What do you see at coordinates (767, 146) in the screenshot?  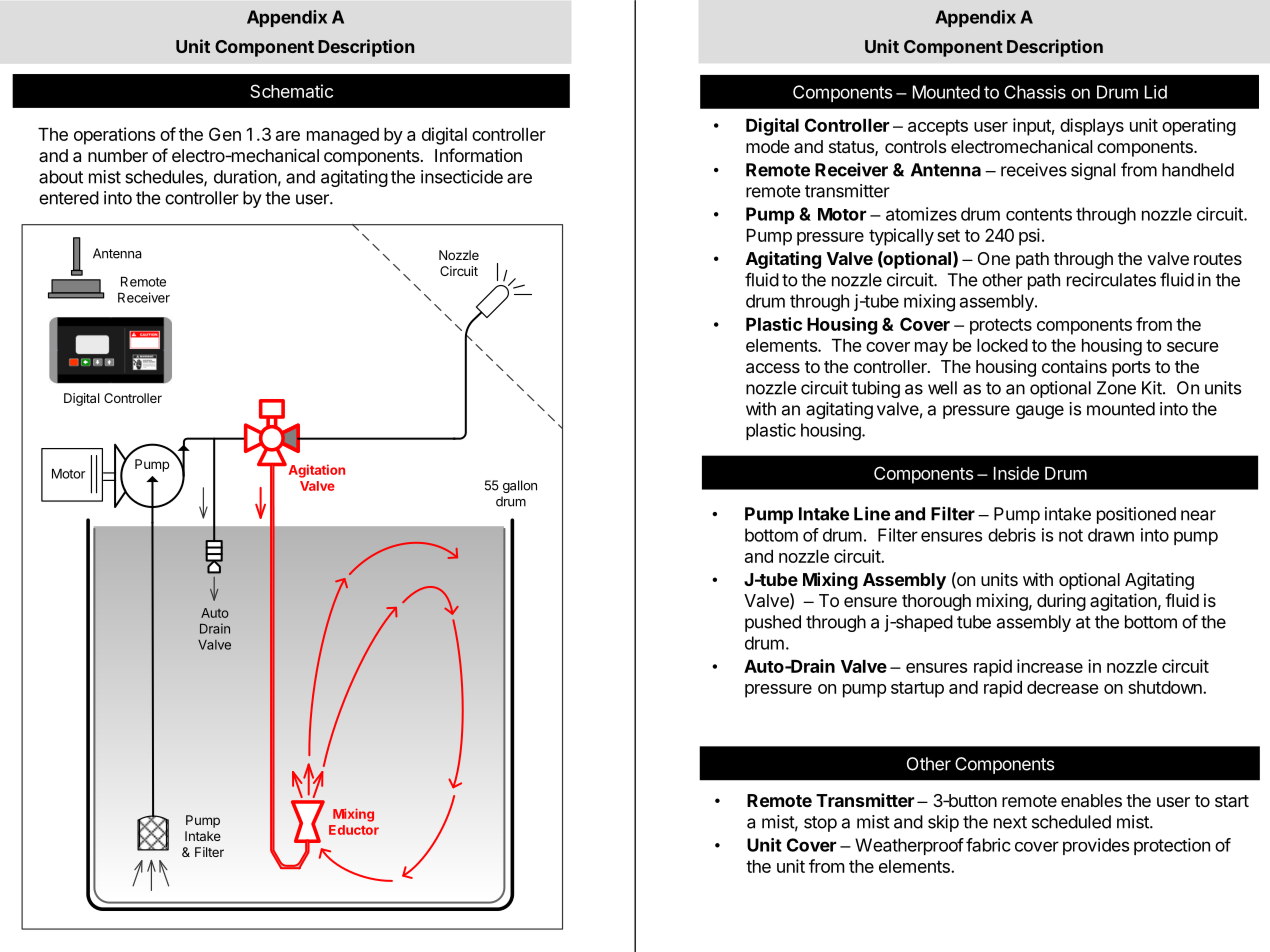 I see `mode` at bounding box center [767, 146].
